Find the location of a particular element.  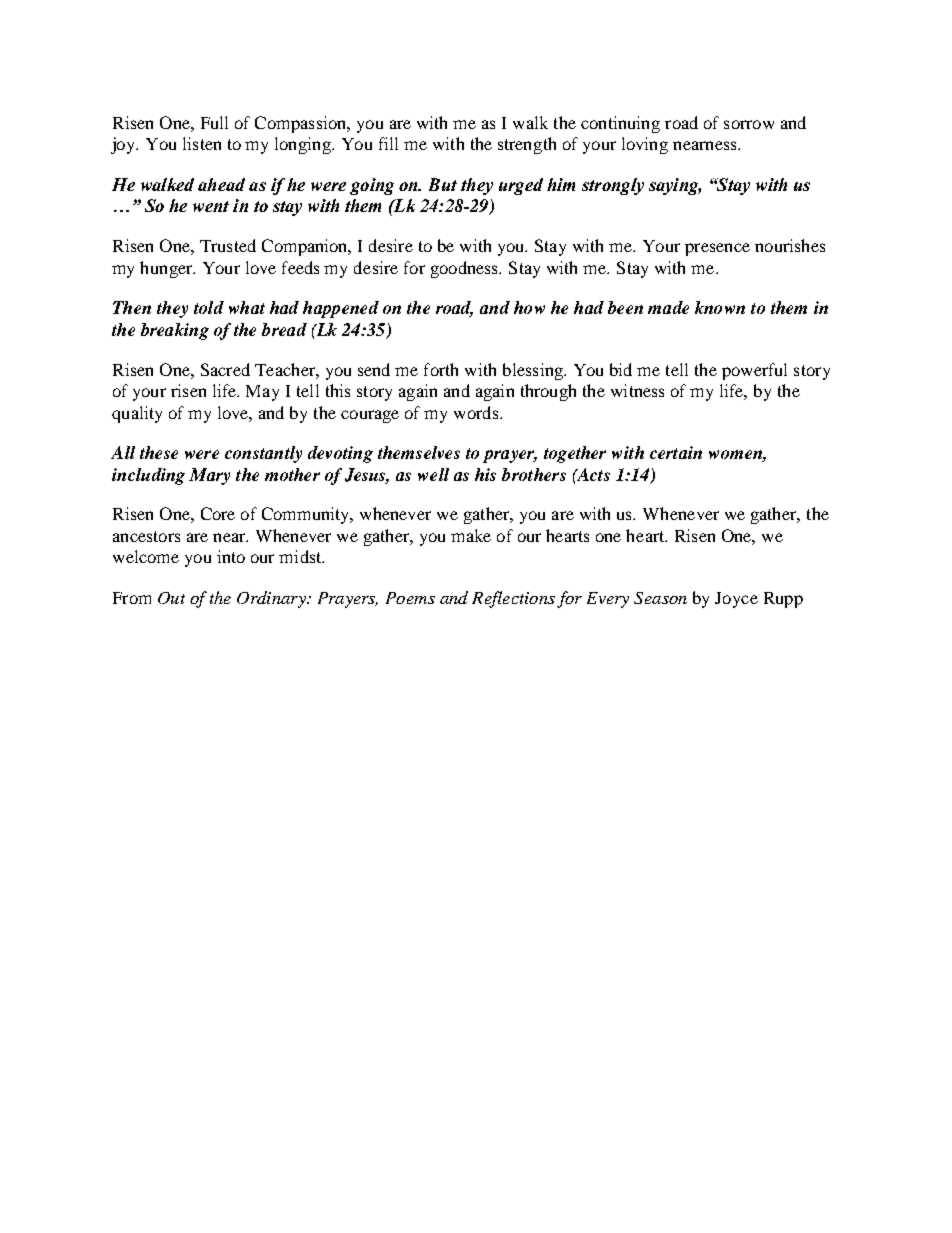

known is located at coordinates (720, 307).
